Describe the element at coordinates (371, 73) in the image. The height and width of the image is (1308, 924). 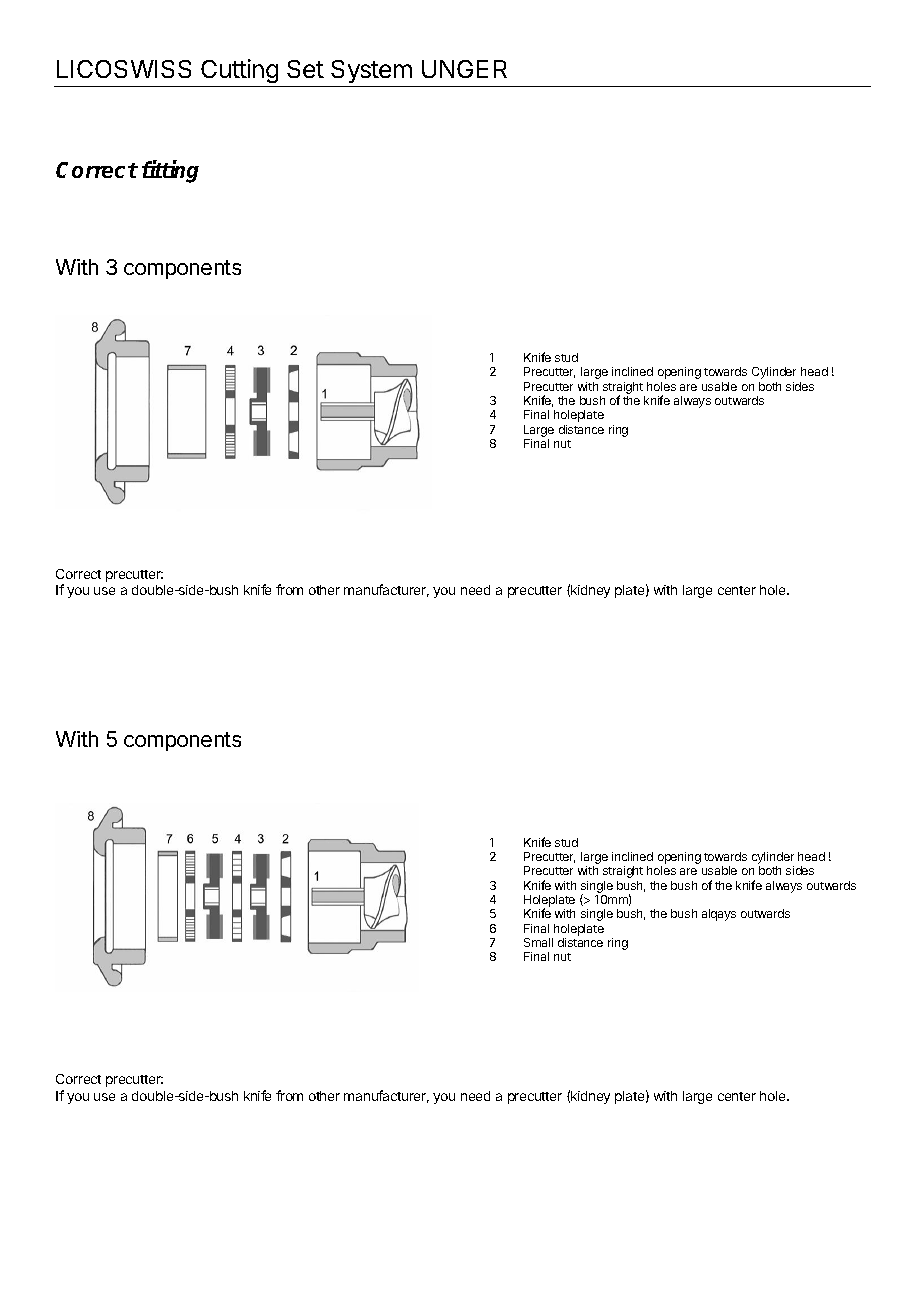
I see `System` at that location.
